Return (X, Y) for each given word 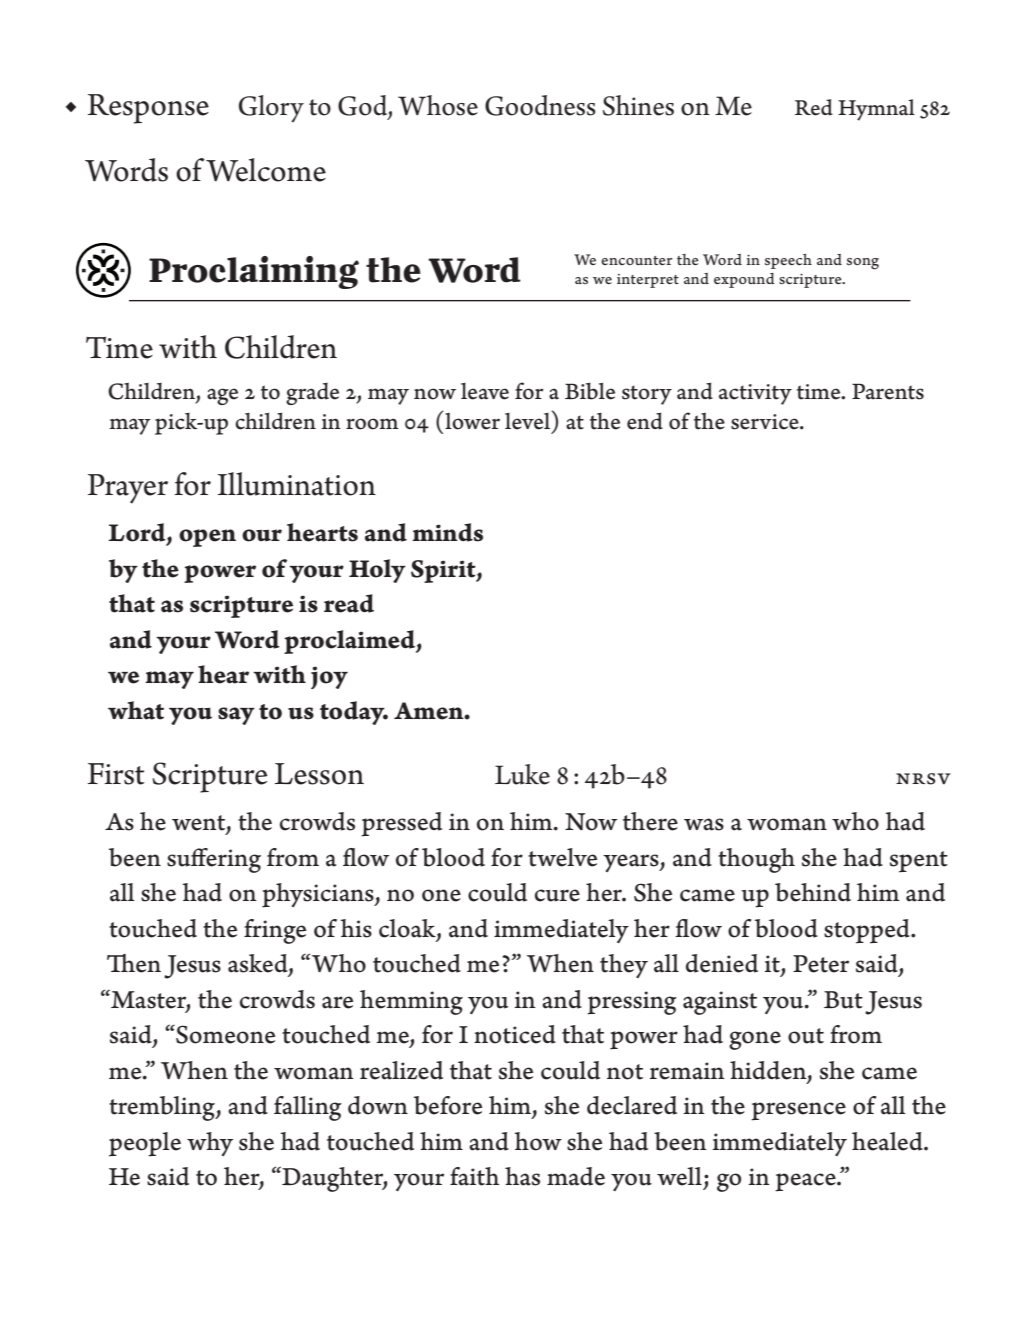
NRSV (923, 779)
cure (557, 895)
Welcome (266, 170)
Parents (888, 391)
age (222, 396)
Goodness (540, 105)
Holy (377, 571)
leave (485, 391)
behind (813, 892)
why (210, 1144)
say (236, 716)
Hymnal (876, 110)
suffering (214, 860)
